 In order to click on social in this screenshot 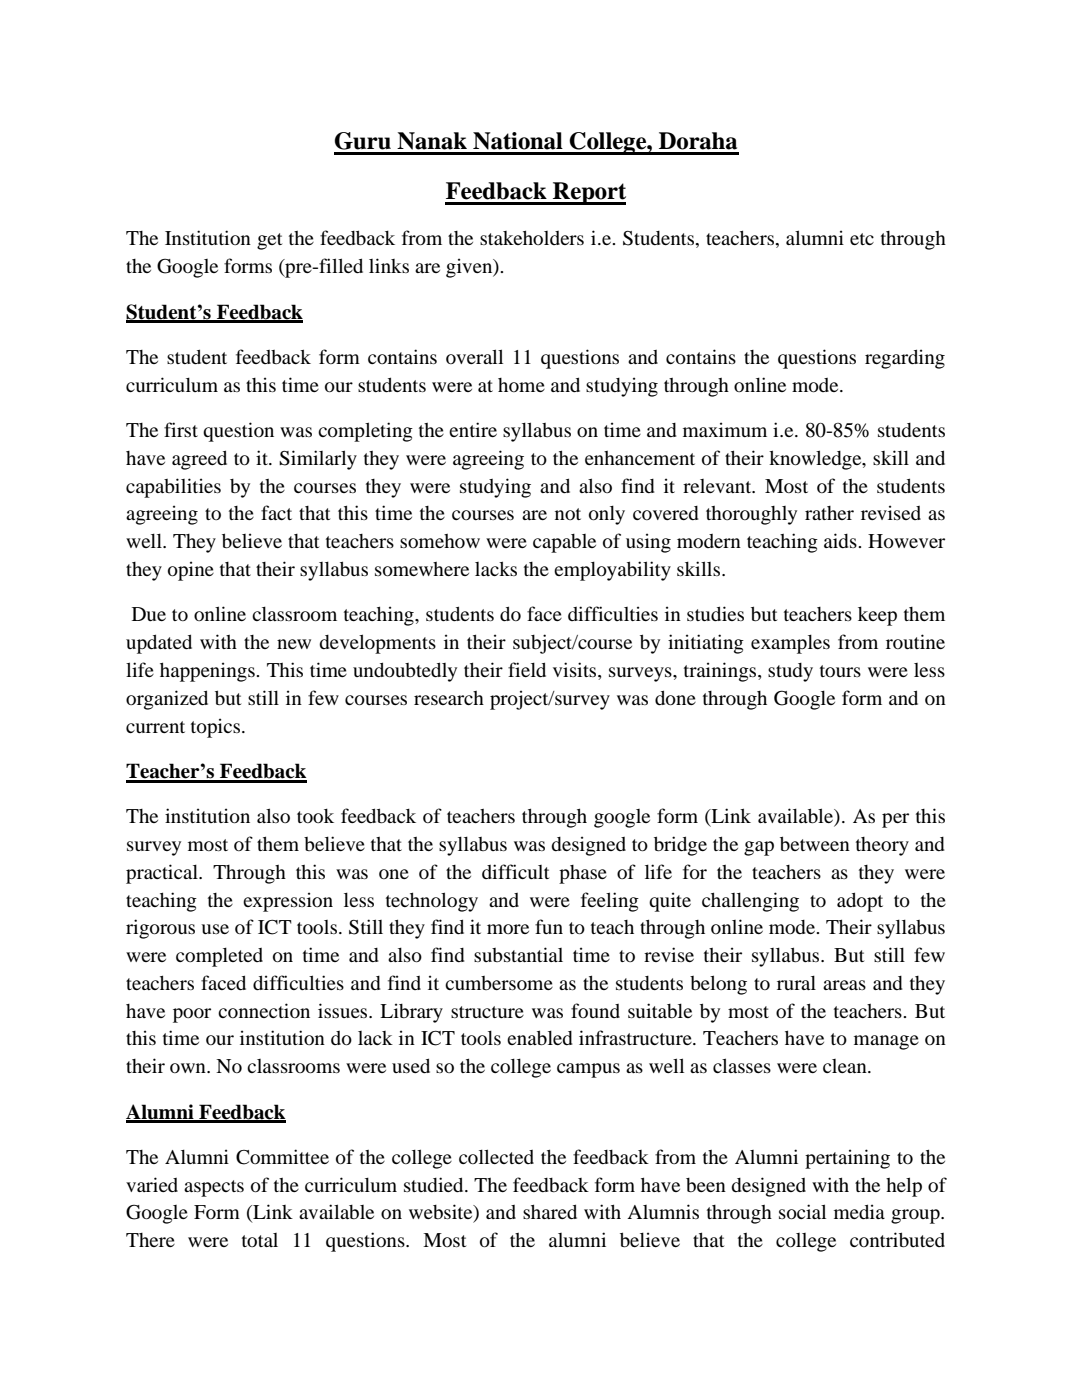, I will do `click(802, 1211)`.
